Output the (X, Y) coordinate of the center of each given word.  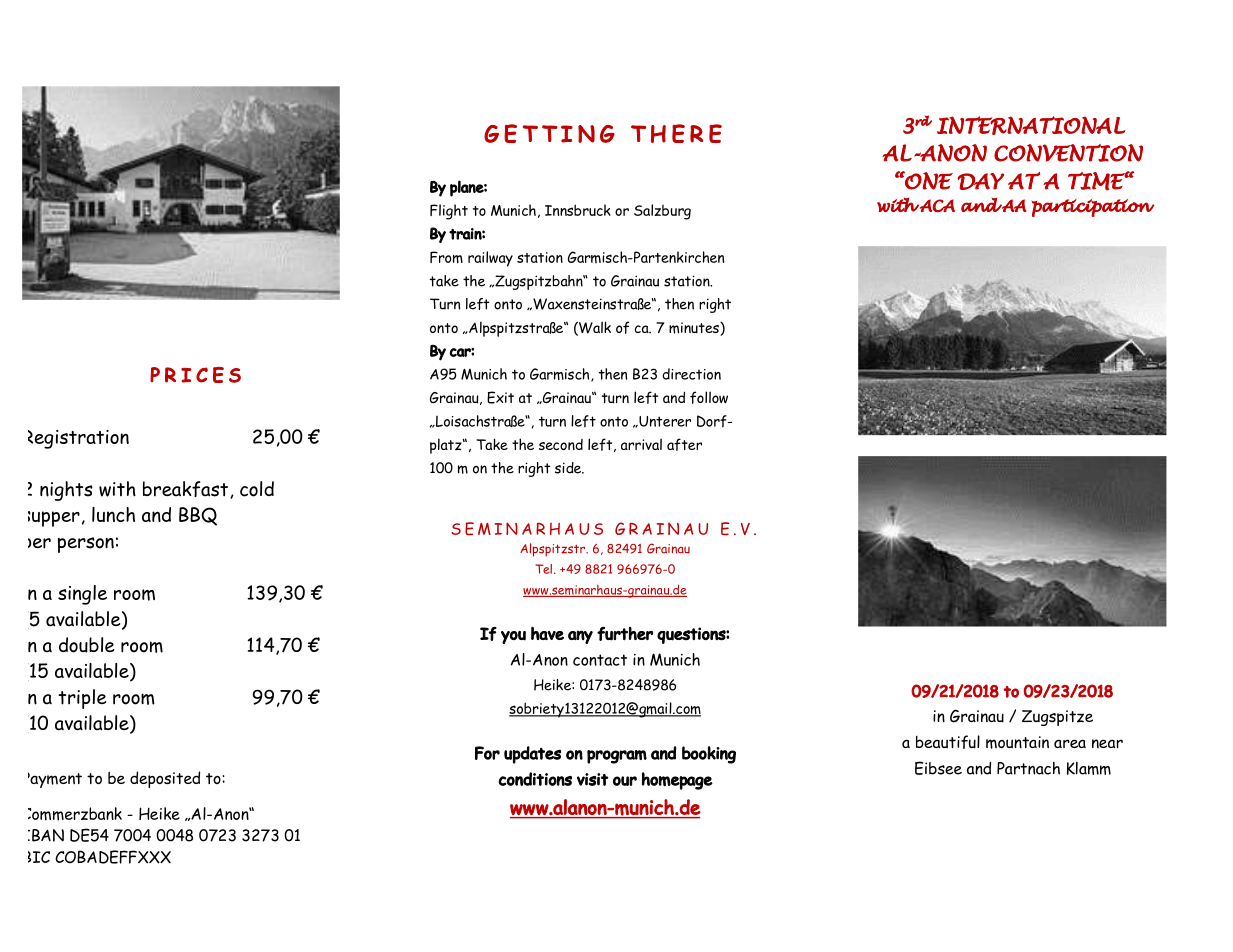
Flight (449, 212)
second (561, 444)
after (684, 444)
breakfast (185, 489)
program (617, 757)
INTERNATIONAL (1031, 125)
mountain (1017, 742)
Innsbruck (578, 210)
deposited (165, 779)
